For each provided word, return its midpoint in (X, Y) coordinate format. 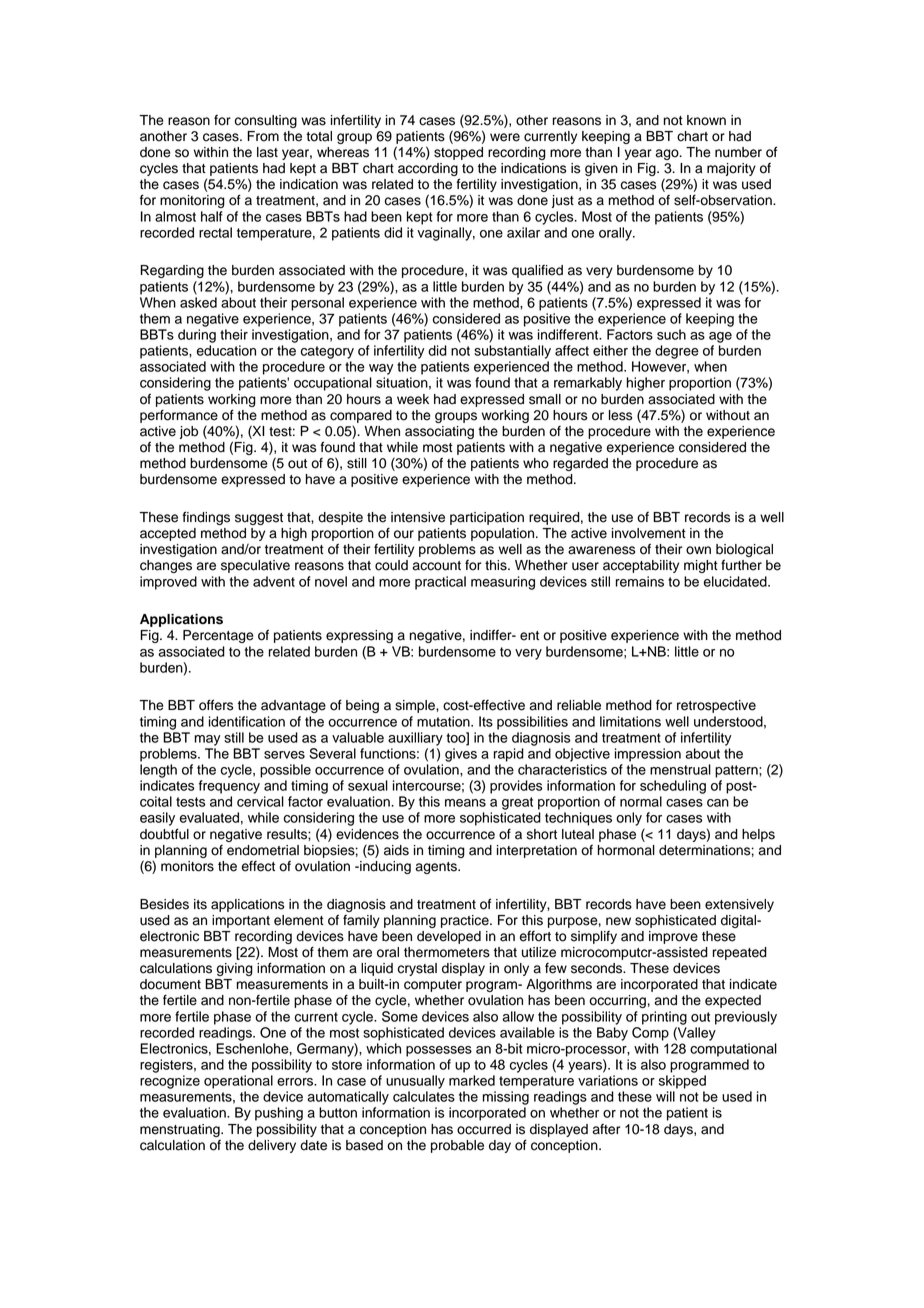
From (263, 136)
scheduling (673, 787)
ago (668, 154)
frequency (229, 787)
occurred (484, 1129)
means (465, 803)
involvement (649, 533)
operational (238, 1082)
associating (439, 432)
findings (206, 518)
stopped (458, 153)
